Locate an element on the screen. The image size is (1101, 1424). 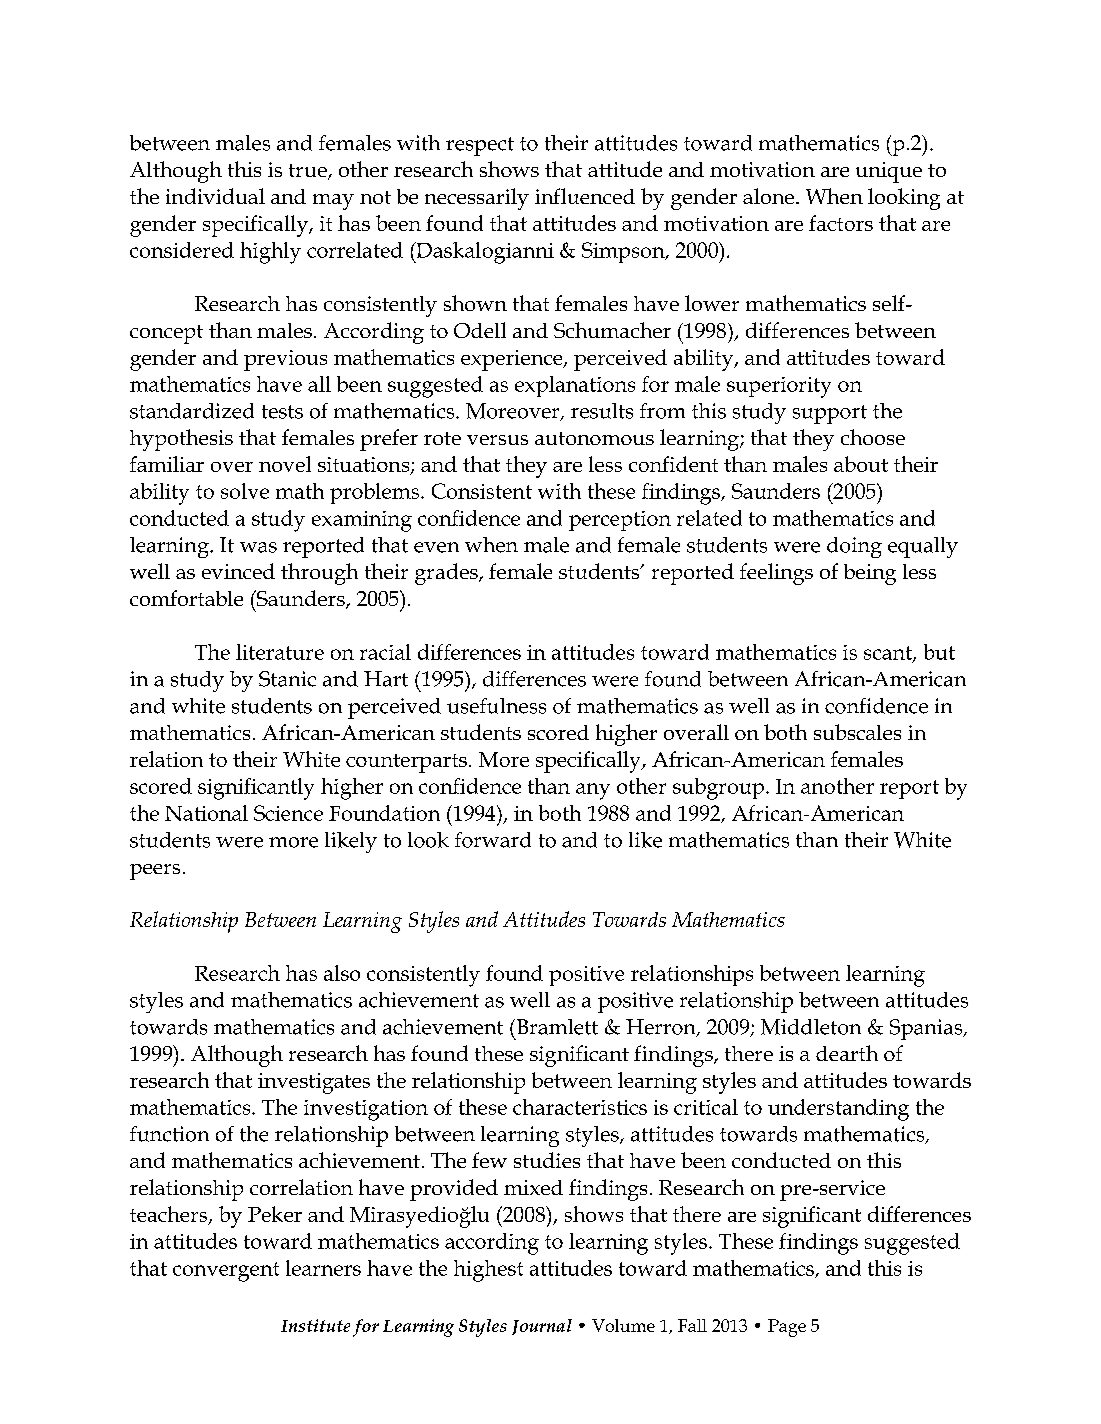
individual is located at coordinates (215, 196).
